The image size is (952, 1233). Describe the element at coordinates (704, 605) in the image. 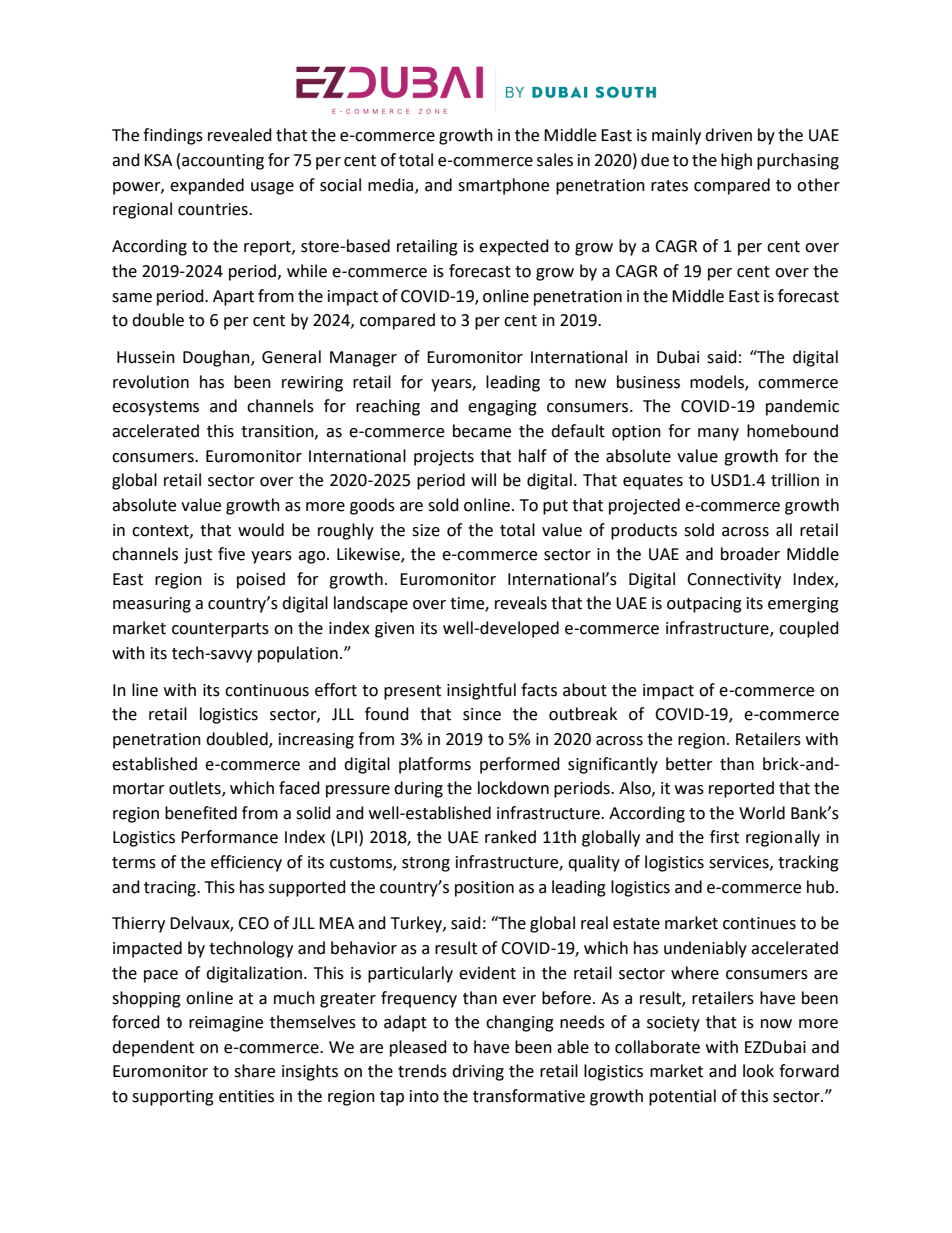

I see `outpacing` at that location.
